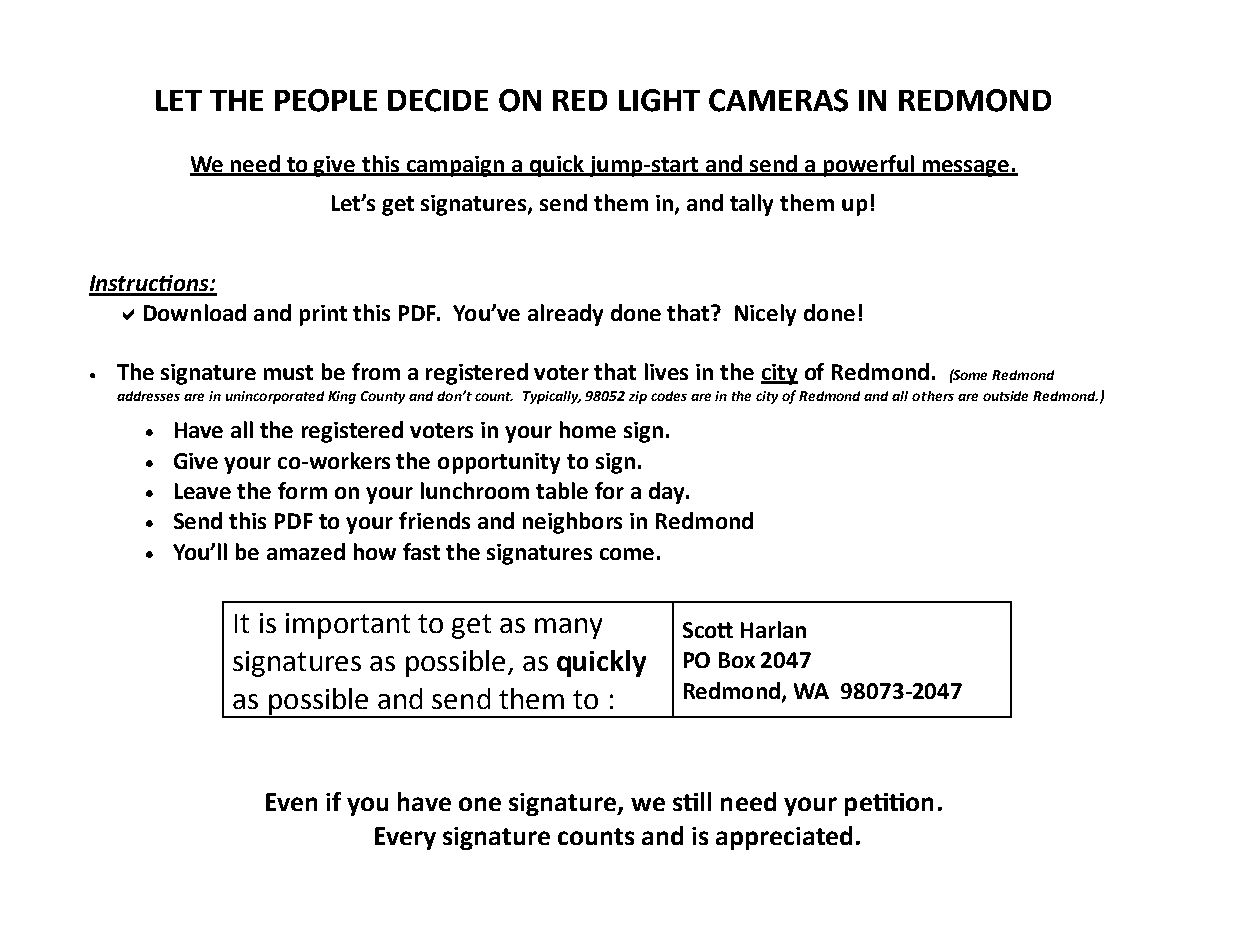  I want to click on Leave, so click(203, 491).
